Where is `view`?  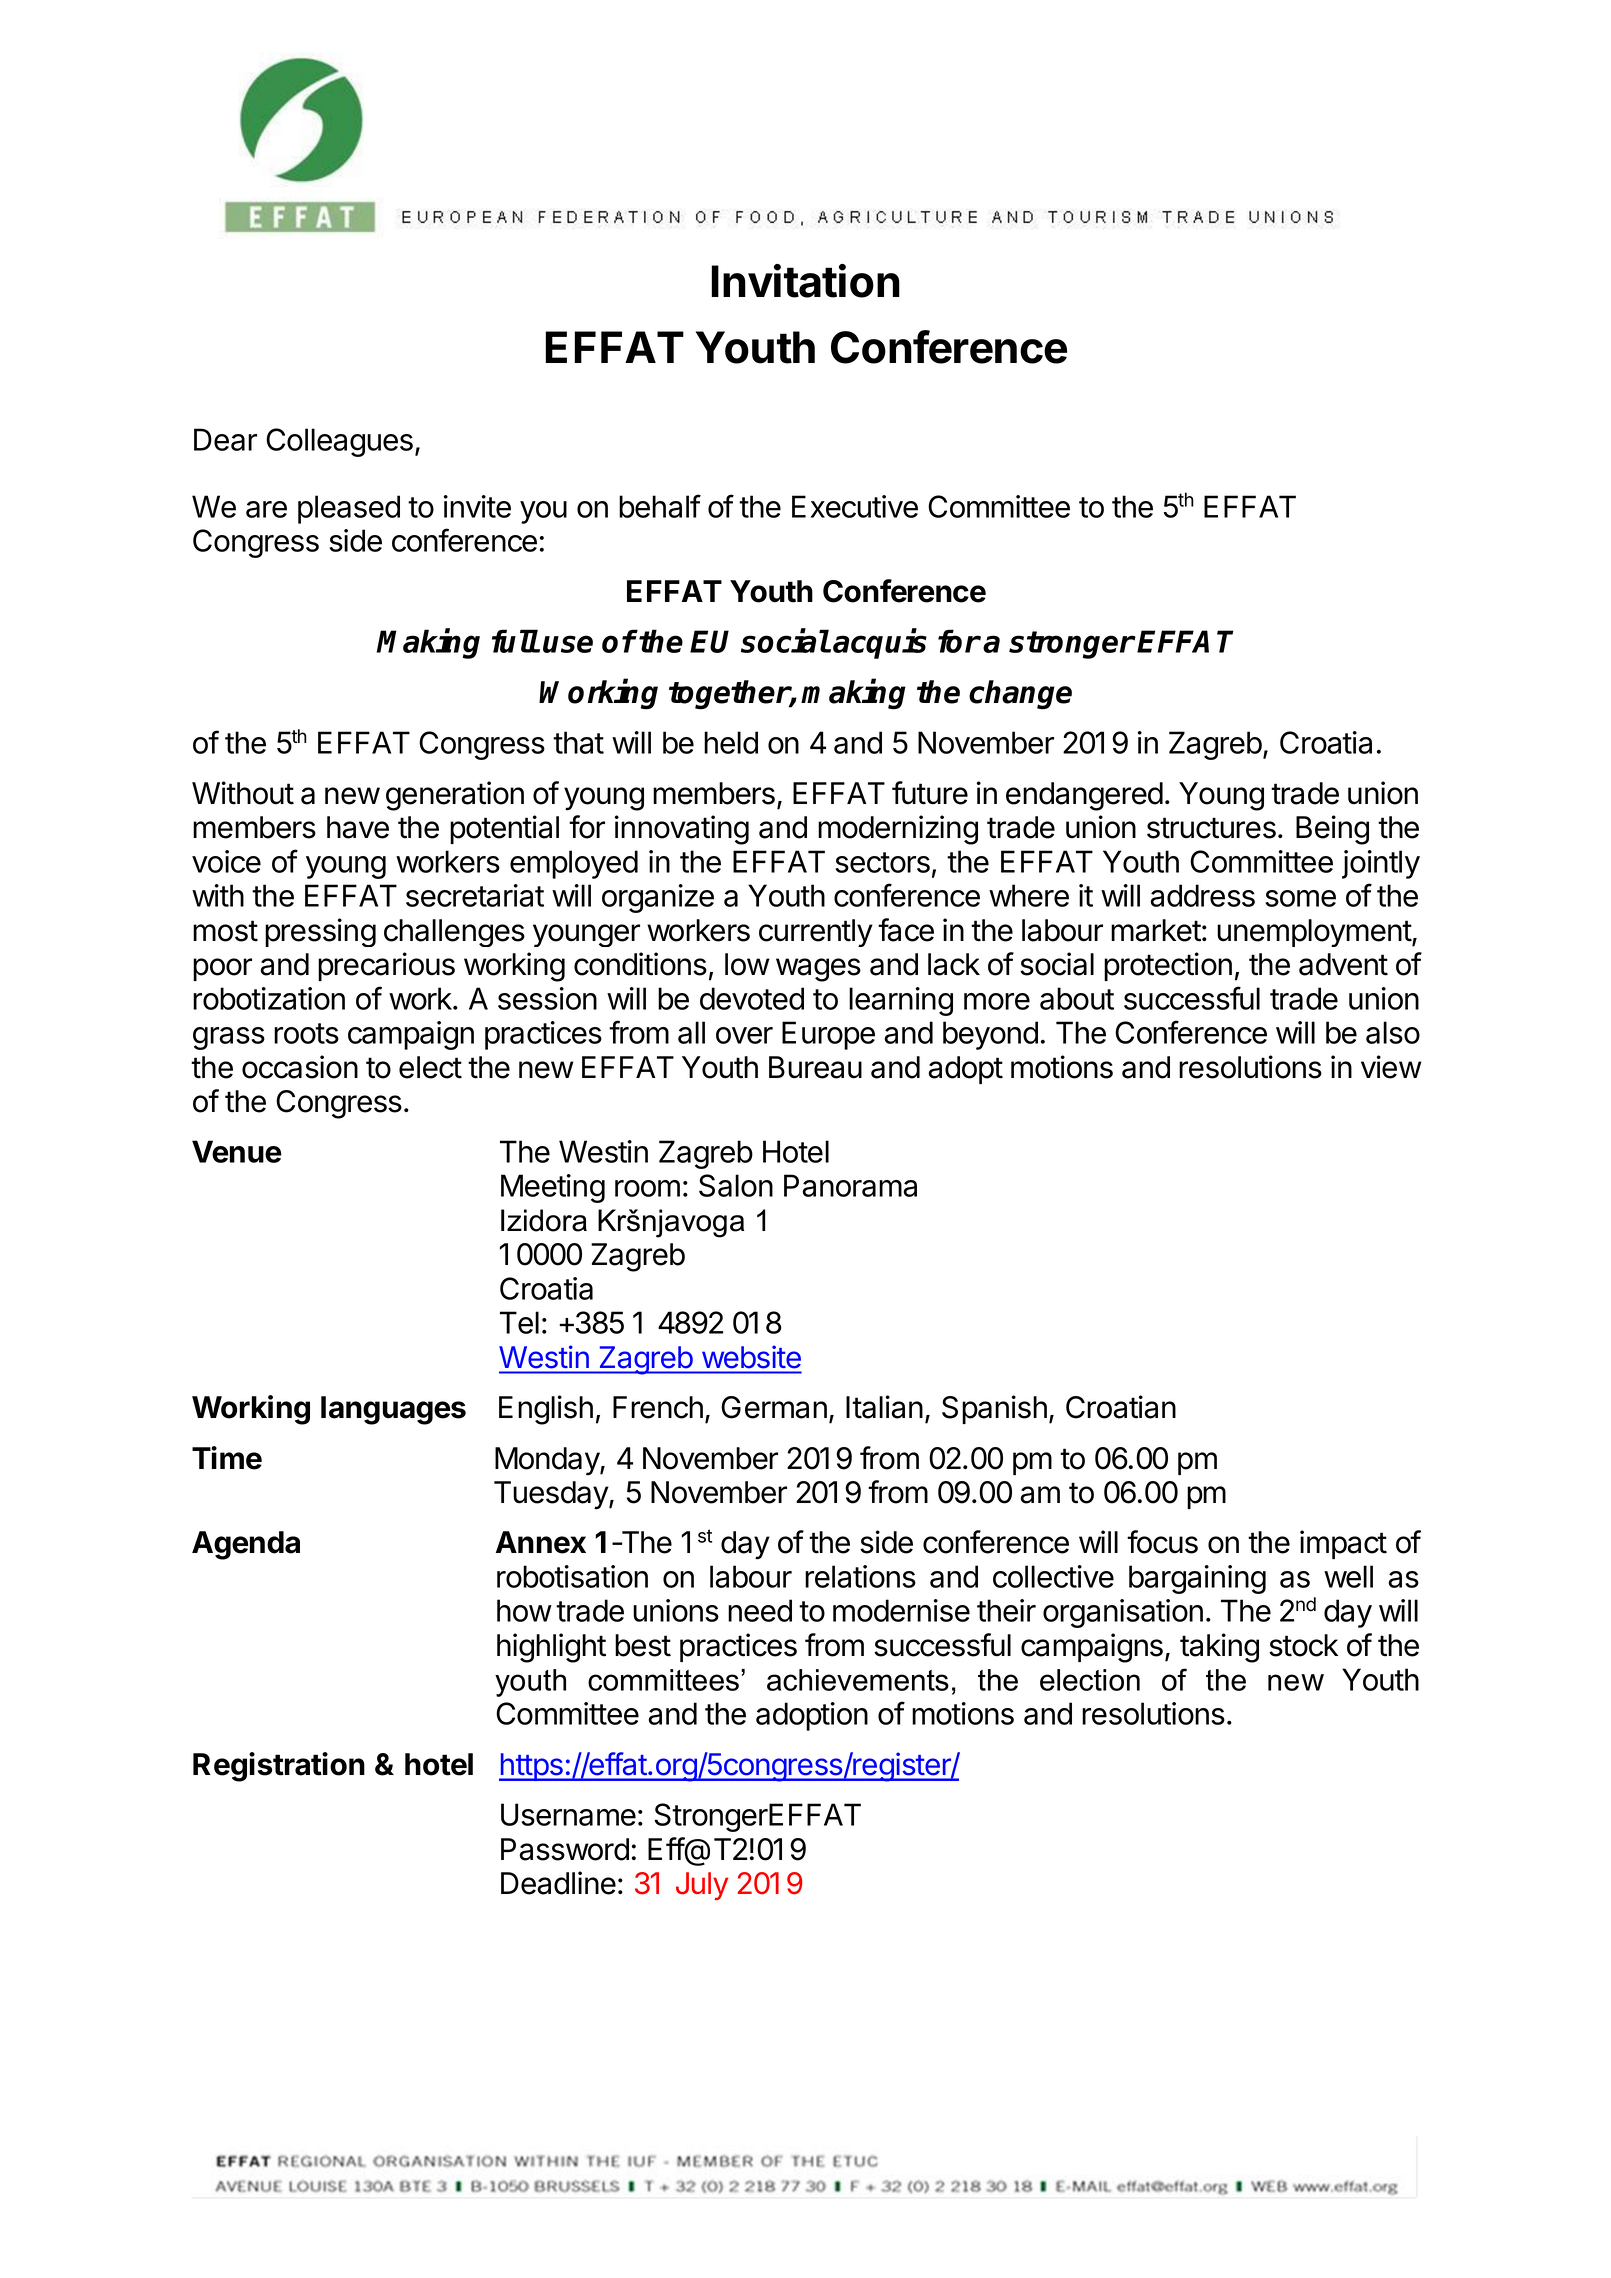 view is located at coordinates (1391, 1067).
